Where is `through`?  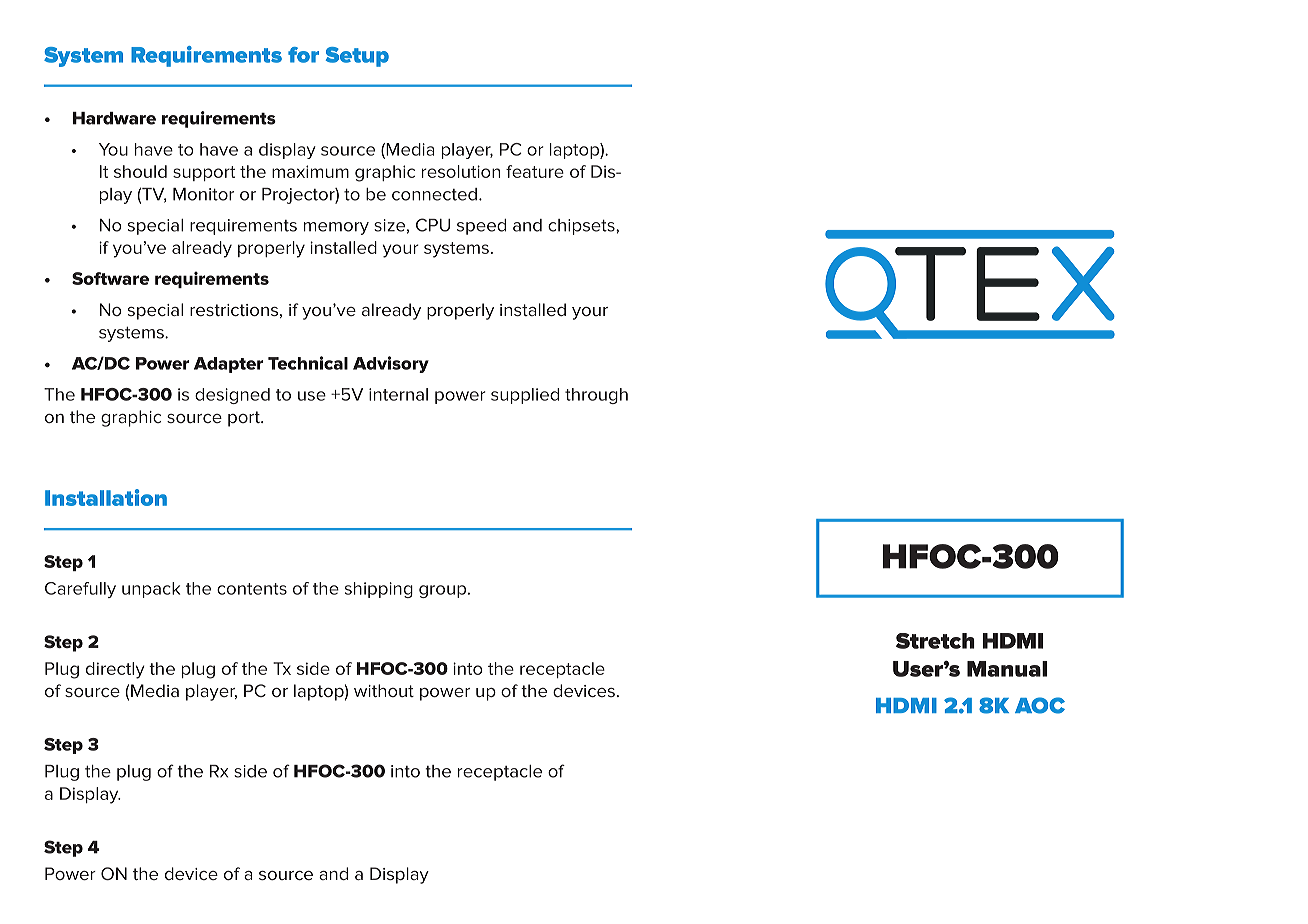
through is located at coordinates (596, 396).
